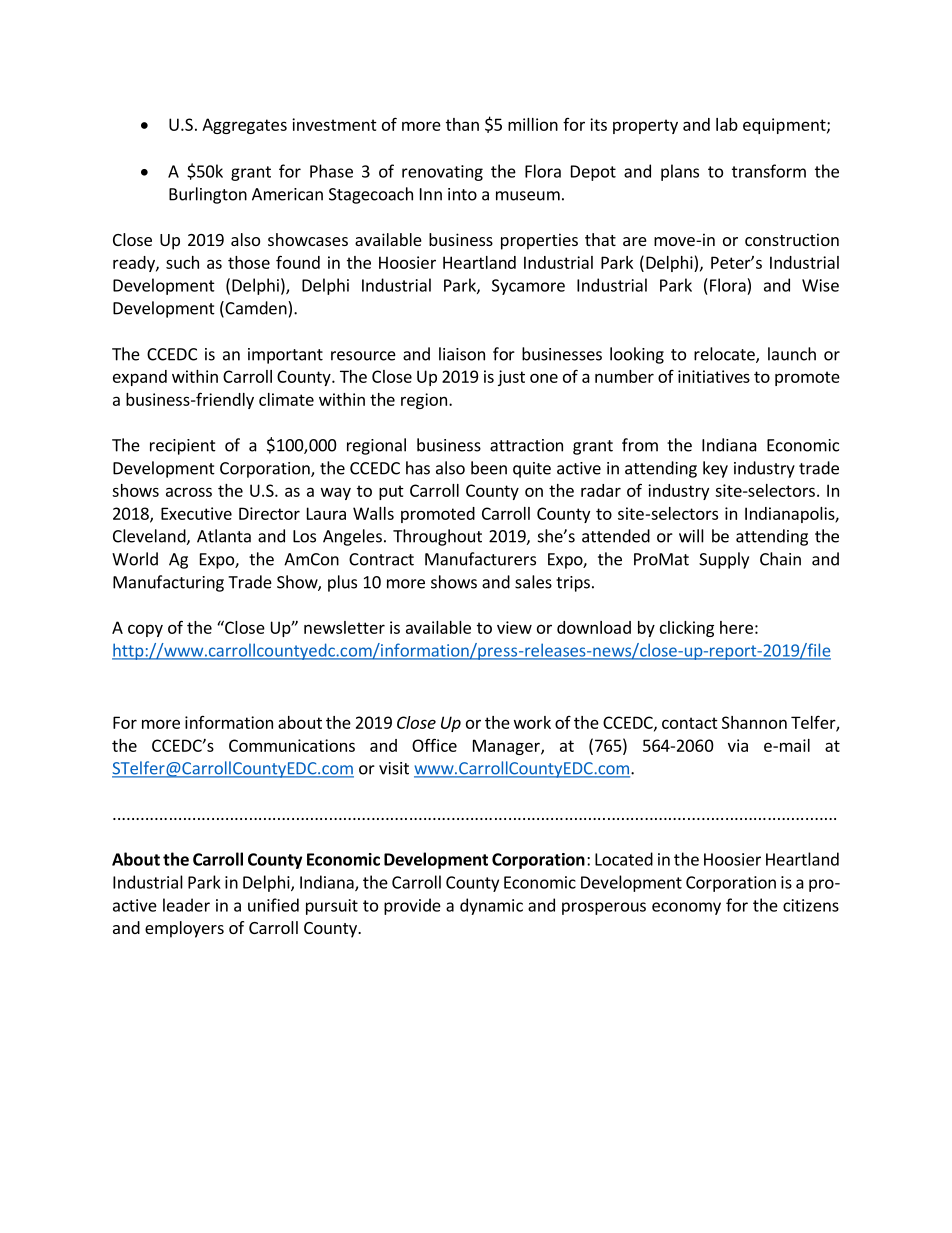 Image resolution: width=952 pixels, height=1233 pixels. What do you see at coordinates (769, 171) in the image?
I see `transform` at bounding box center [769, 171].
